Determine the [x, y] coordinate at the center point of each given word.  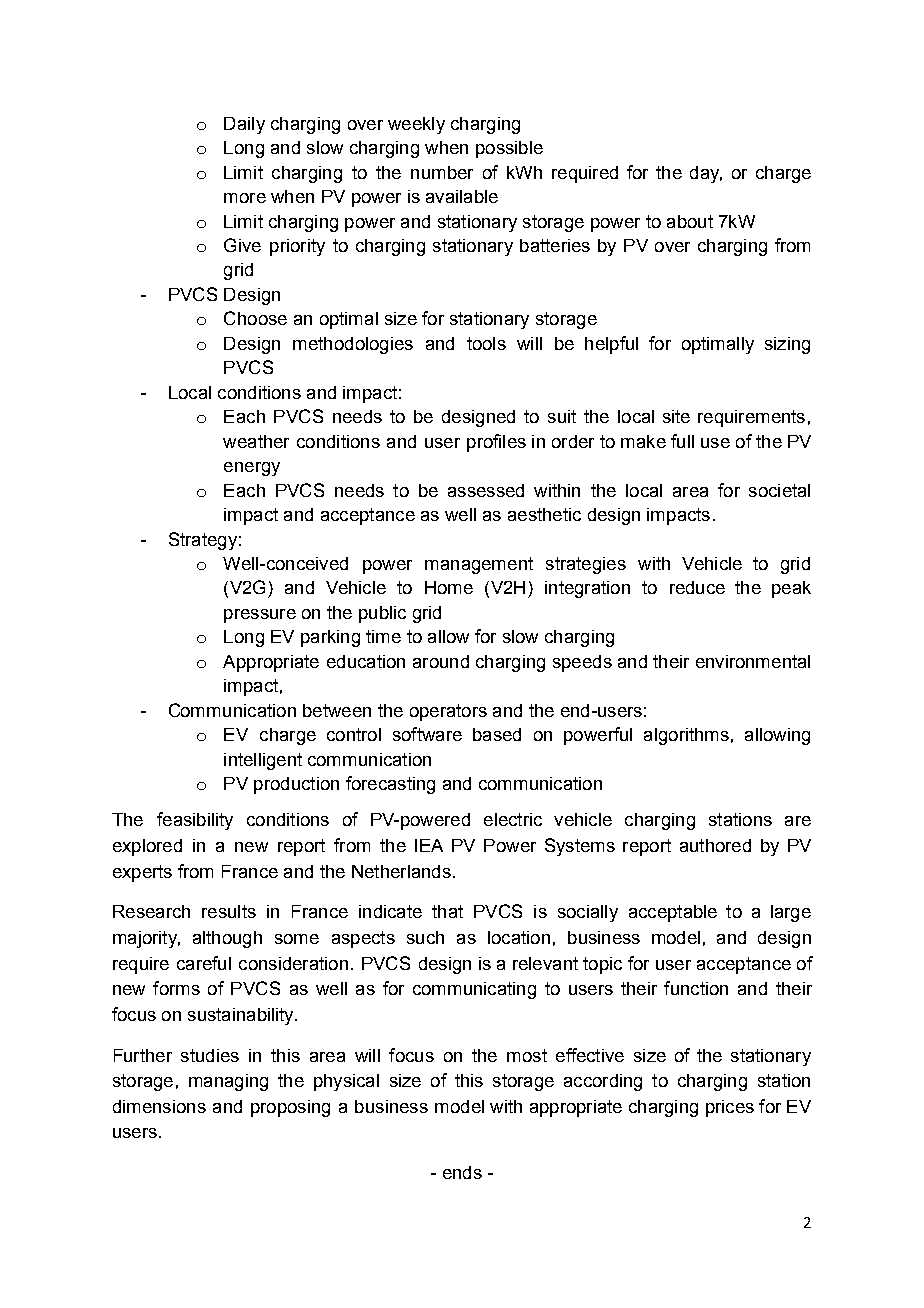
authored [715, 845]
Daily [244, 125]
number [442, 172]
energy [252, 469]
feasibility [195, 821]
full [682, 441]
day [706, 174]
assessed [486, 490]
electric [513, 819]
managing [228, 1082]
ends [462, 1172]
